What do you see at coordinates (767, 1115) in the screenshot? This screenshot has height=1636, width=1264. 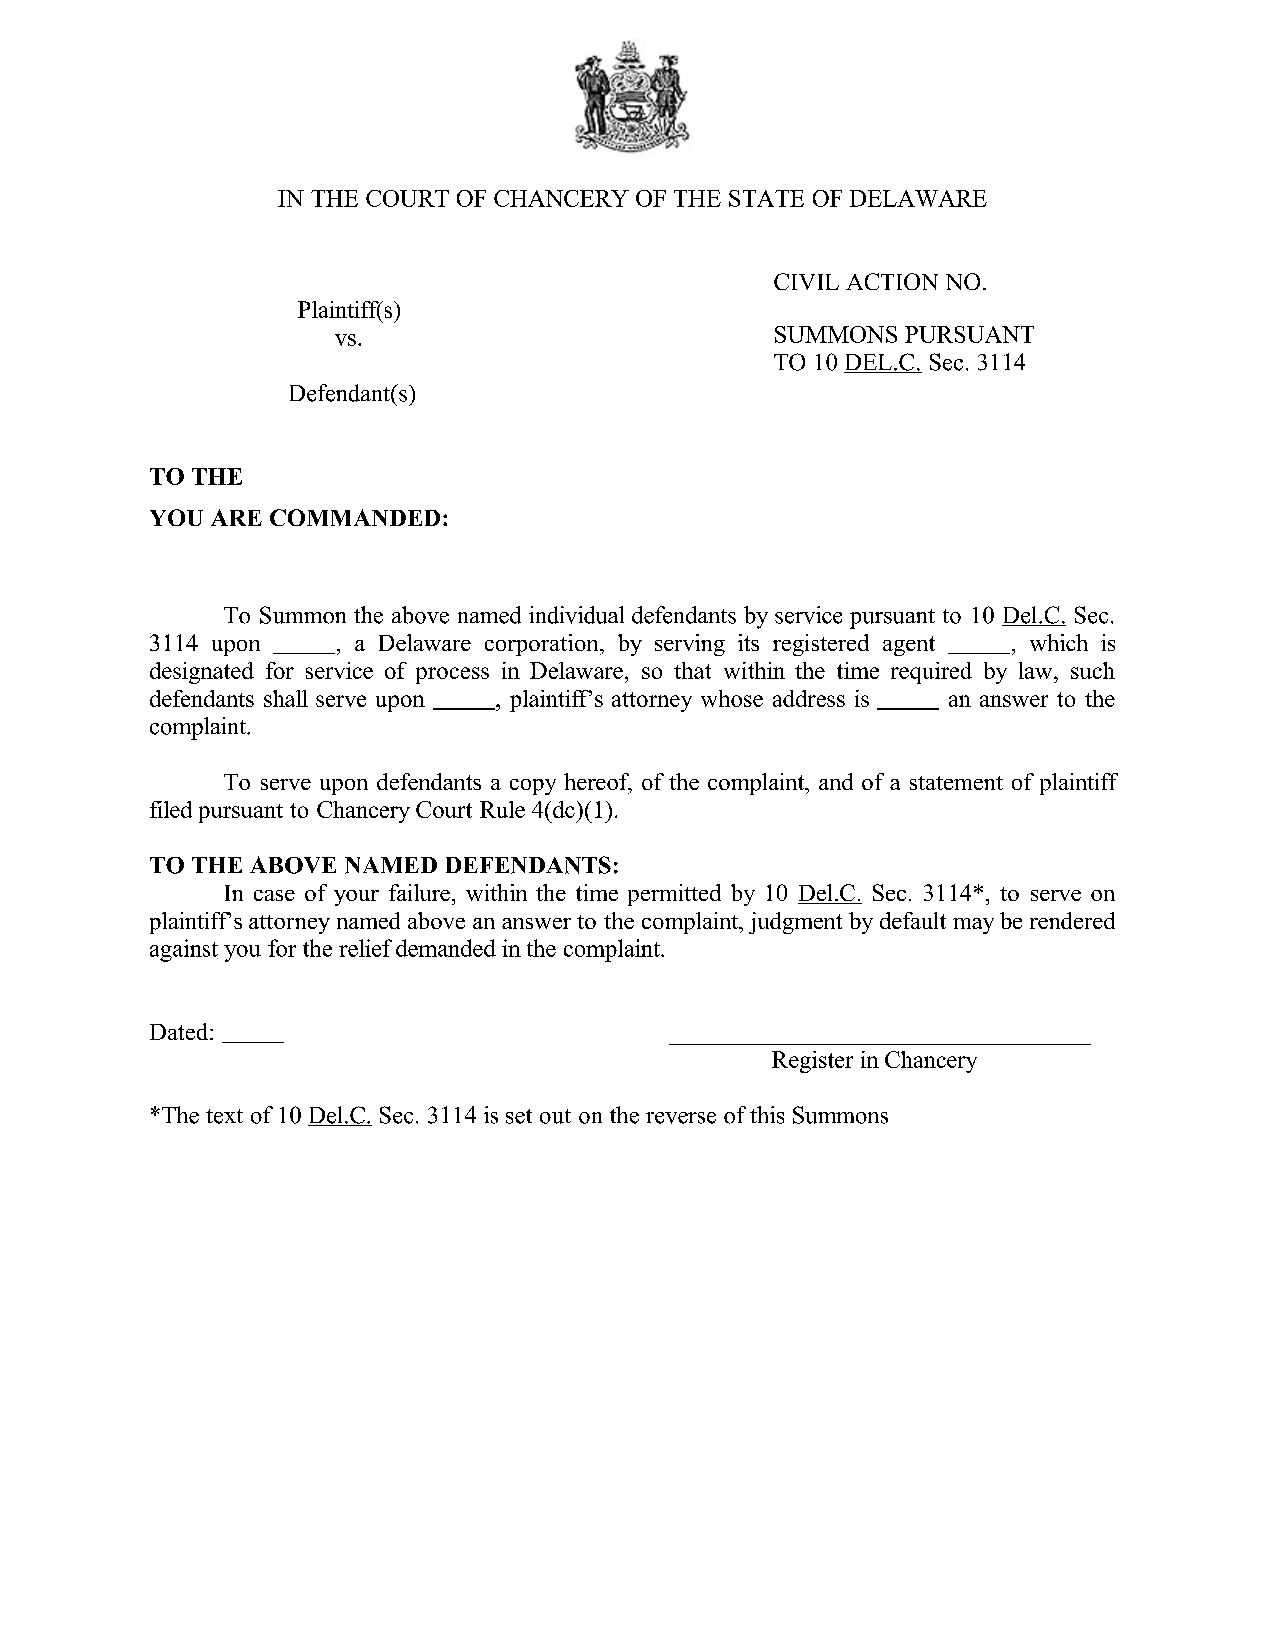 I see `this` at bounding box center [767, 1115].
